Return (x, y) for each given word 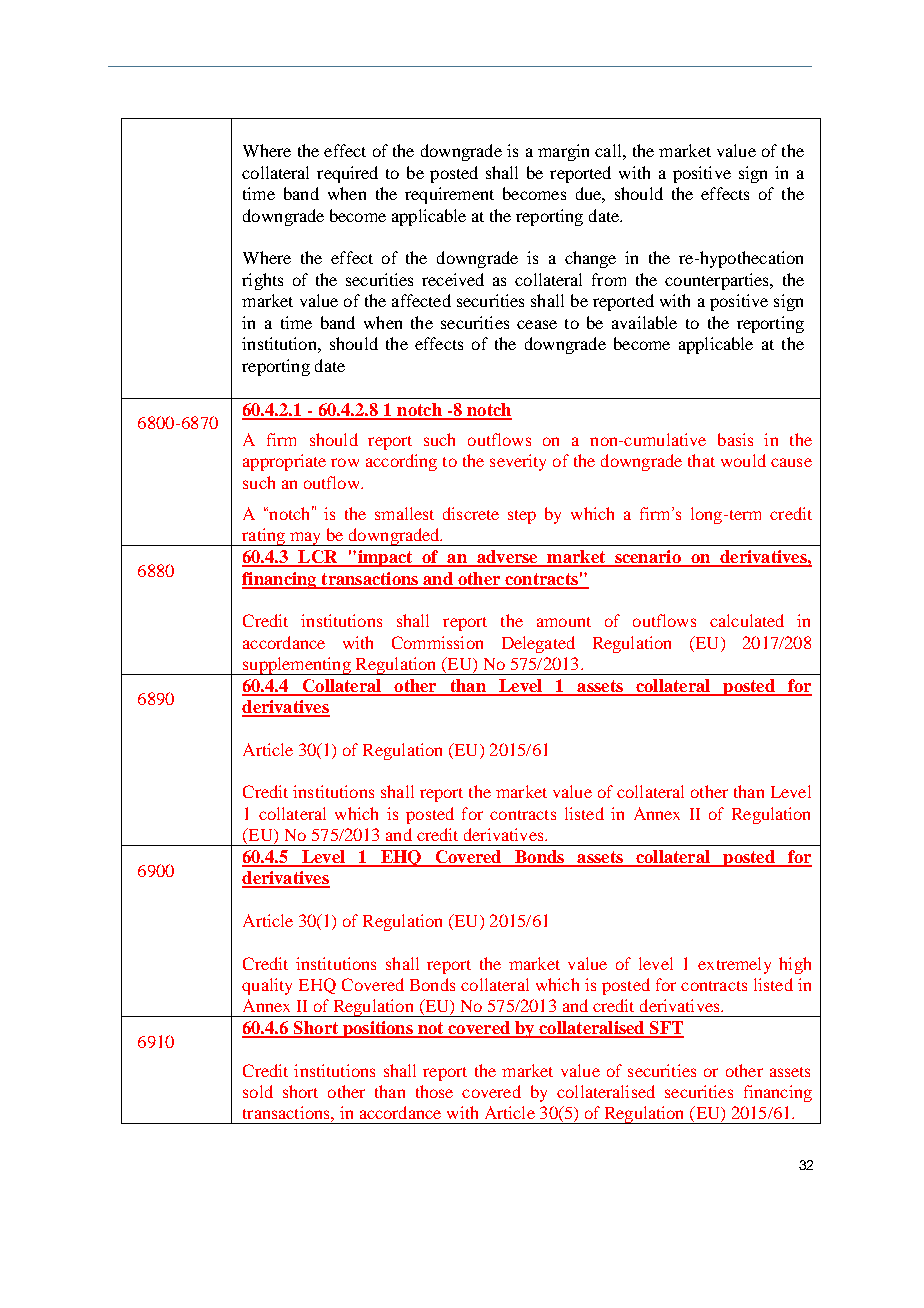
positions (378, 1029)
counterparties (718, 281)
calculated (747, 620)
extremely (734, 965)
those (434, 1091)
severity (518, 462)
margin (563, 152)
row (345, 462)
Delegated (538, 644)
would (743, 460)
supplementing (297, 666)
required (347, 174)
